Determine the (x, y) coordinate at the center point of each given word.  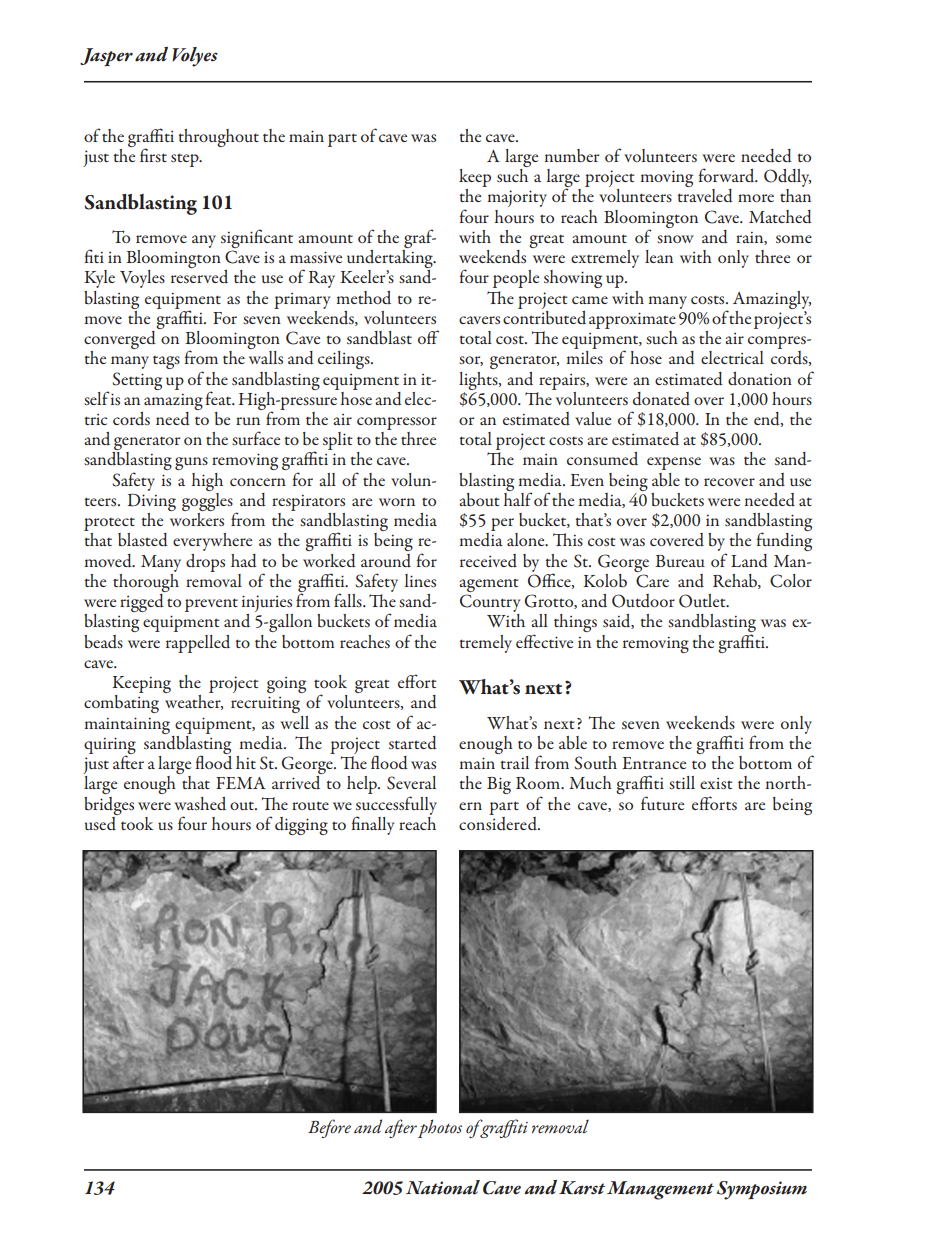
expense (674, 463)
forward (728, 175)
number (571, 155)
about (479, 500)
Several (411, 783)
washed (200, 804)
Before (329, 1128)
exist (716, 783)
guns (191, 463)
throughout (218, 138)
